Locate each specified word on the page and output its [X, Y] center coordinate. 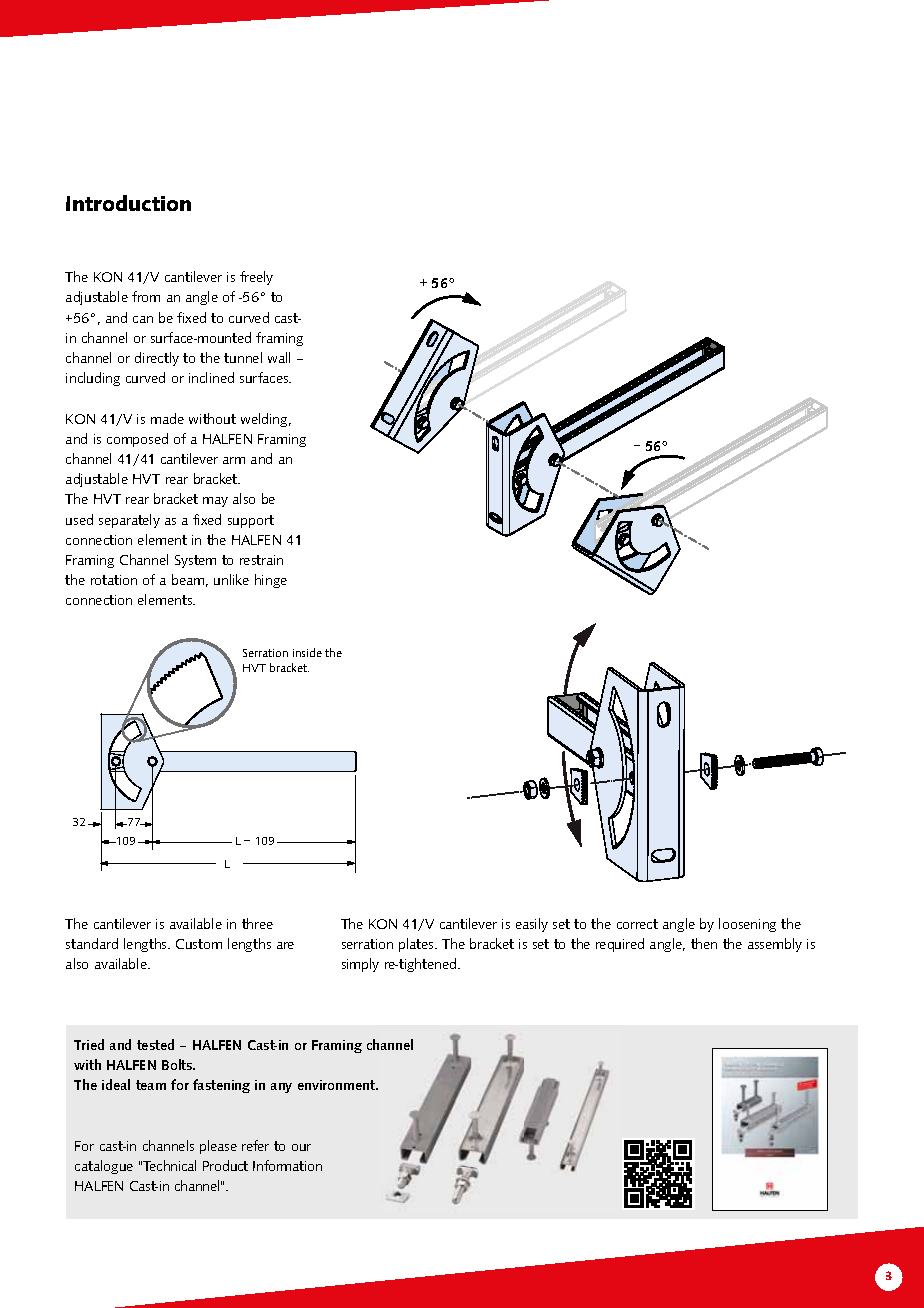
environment [338, 1085]
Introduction [128, 203]
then [704, 943]
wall [279, 357]
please [218, 1147]
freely [256, 278]
